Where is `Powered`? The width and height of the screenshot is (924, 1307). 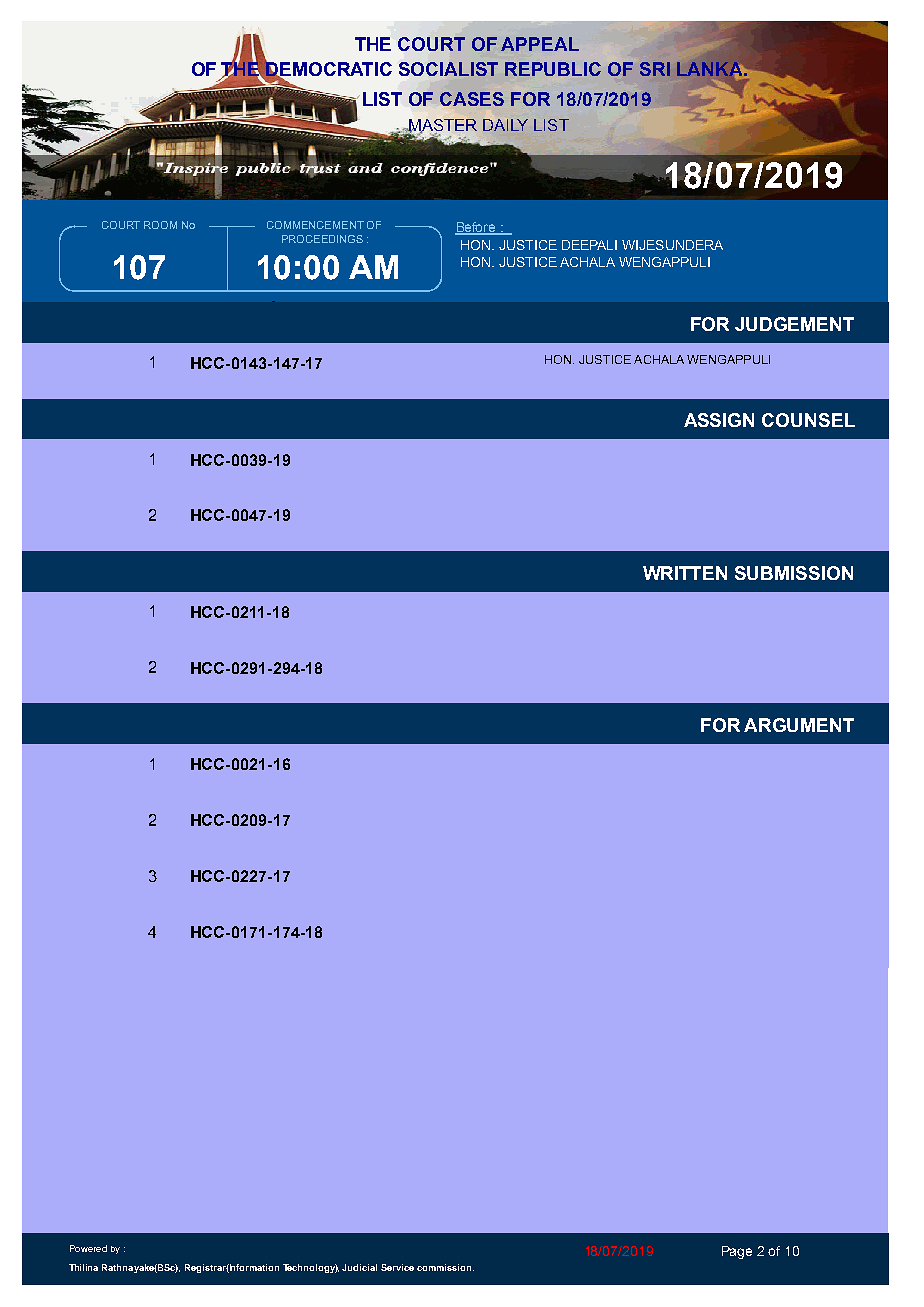
Powered is located at coordinates (88, 1248).
